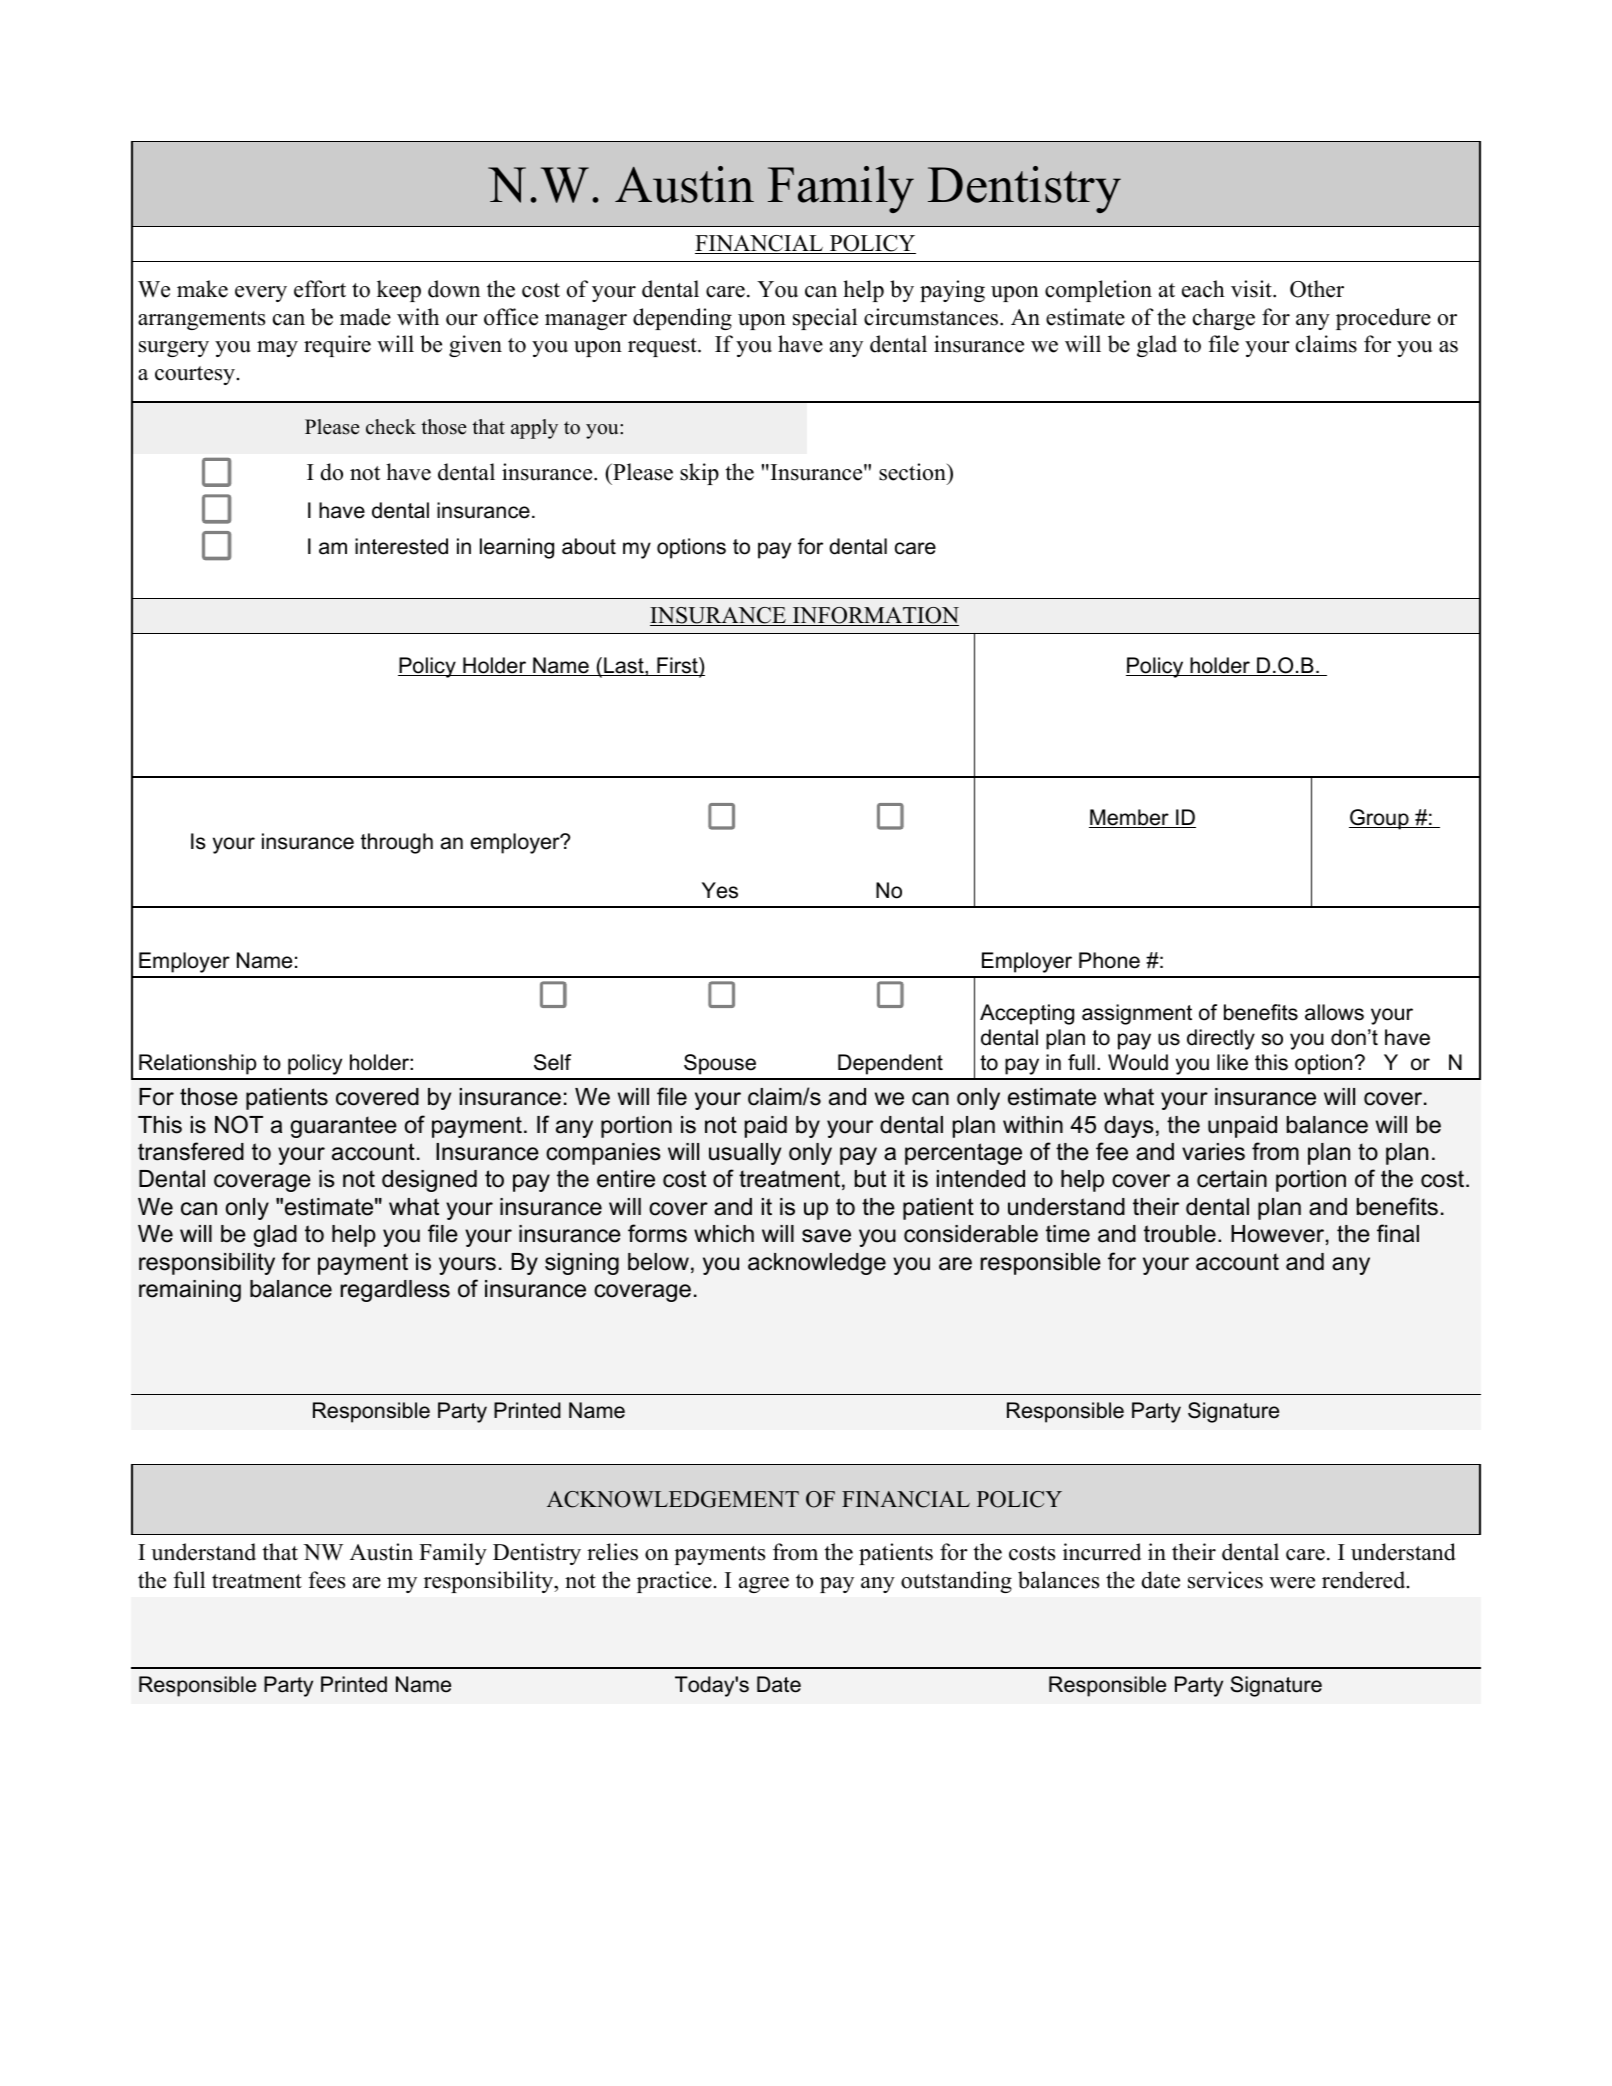 This page has width=1612, height=2086. Describe the element at coordinates (397, 843) in the page. I see `through` at that location.
